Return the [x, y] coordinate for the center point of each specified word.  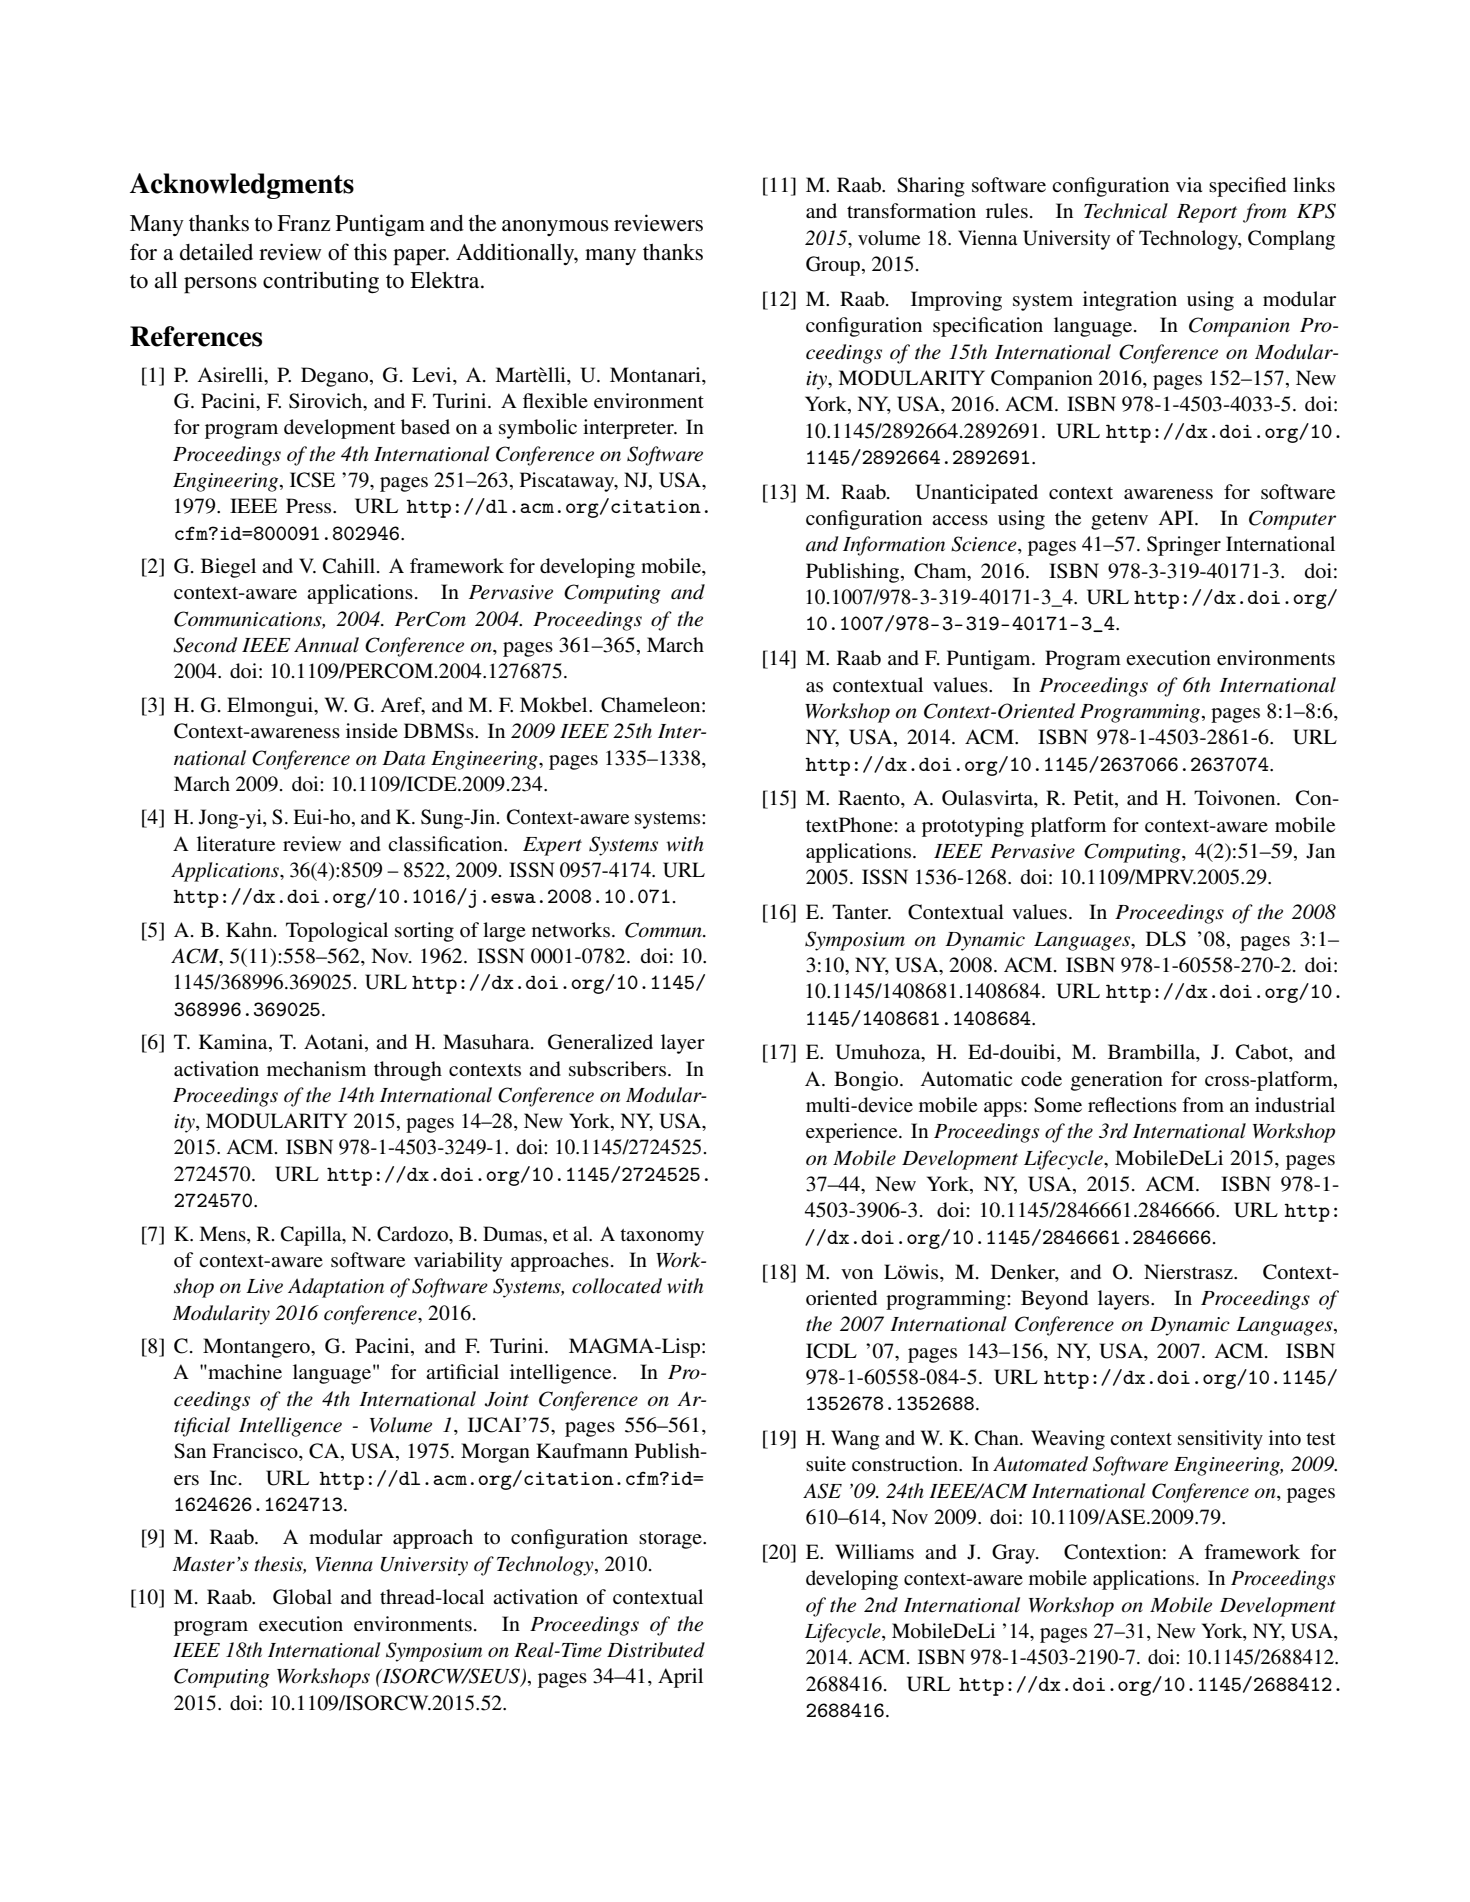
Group [834, 266]
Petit [1095, 799]
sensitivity [1220, 1440]
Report [1207, 213]
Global [302, 1597]
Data [403, 758]
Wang [855, 1440]
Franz [303, 223]
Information [894, 546]
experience [853, 1133]
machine [244, 1371]
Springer [1184, 546]
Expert [552, 846]
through [408, 1071]
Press [310, 506]
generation [1117, 1081]
